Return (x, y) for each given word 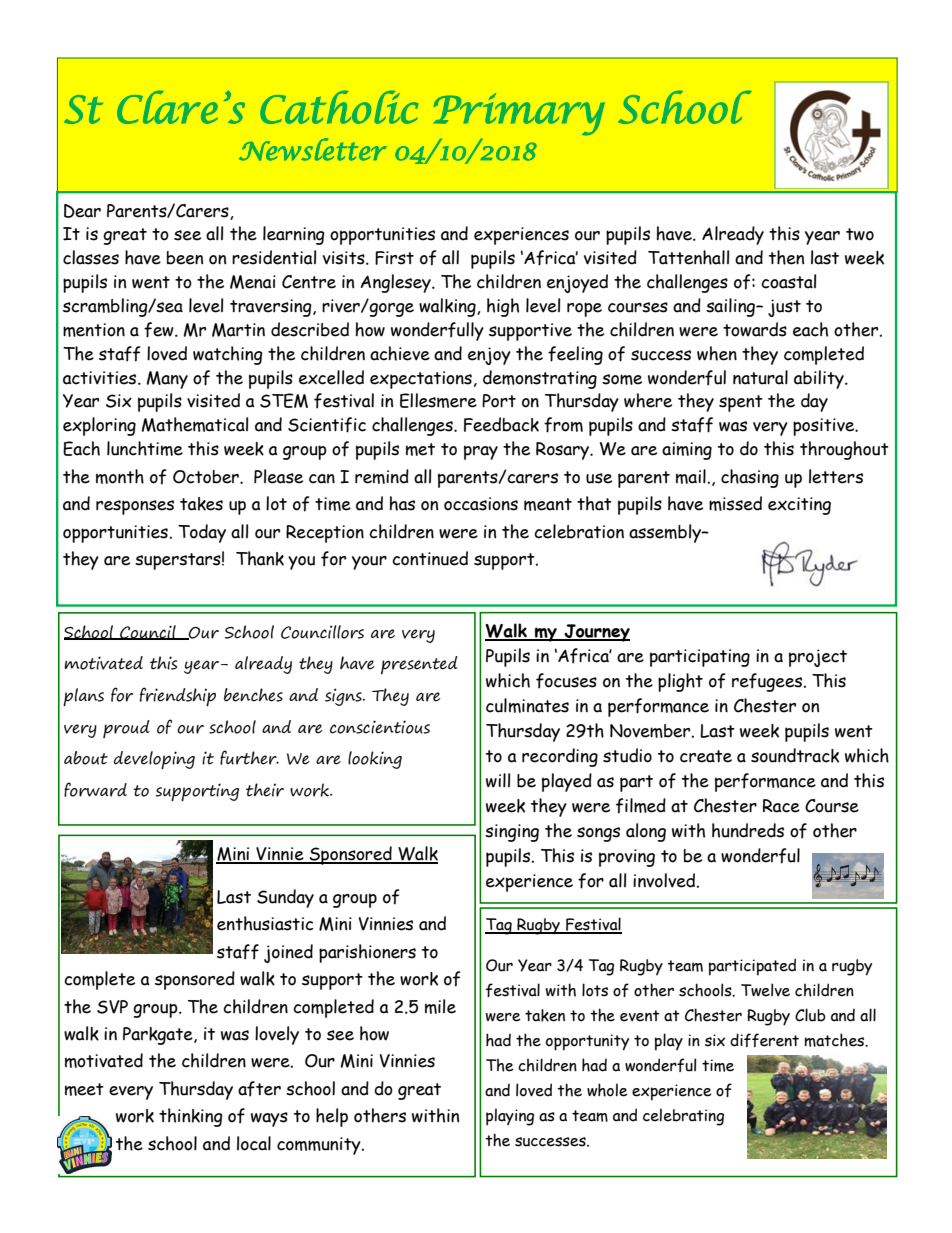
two (860, 234)
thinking (191, 1117)
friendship (178, 696)
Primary (519, 114)
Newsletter (313, 149)
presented (419, 665)
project (818, 658)
